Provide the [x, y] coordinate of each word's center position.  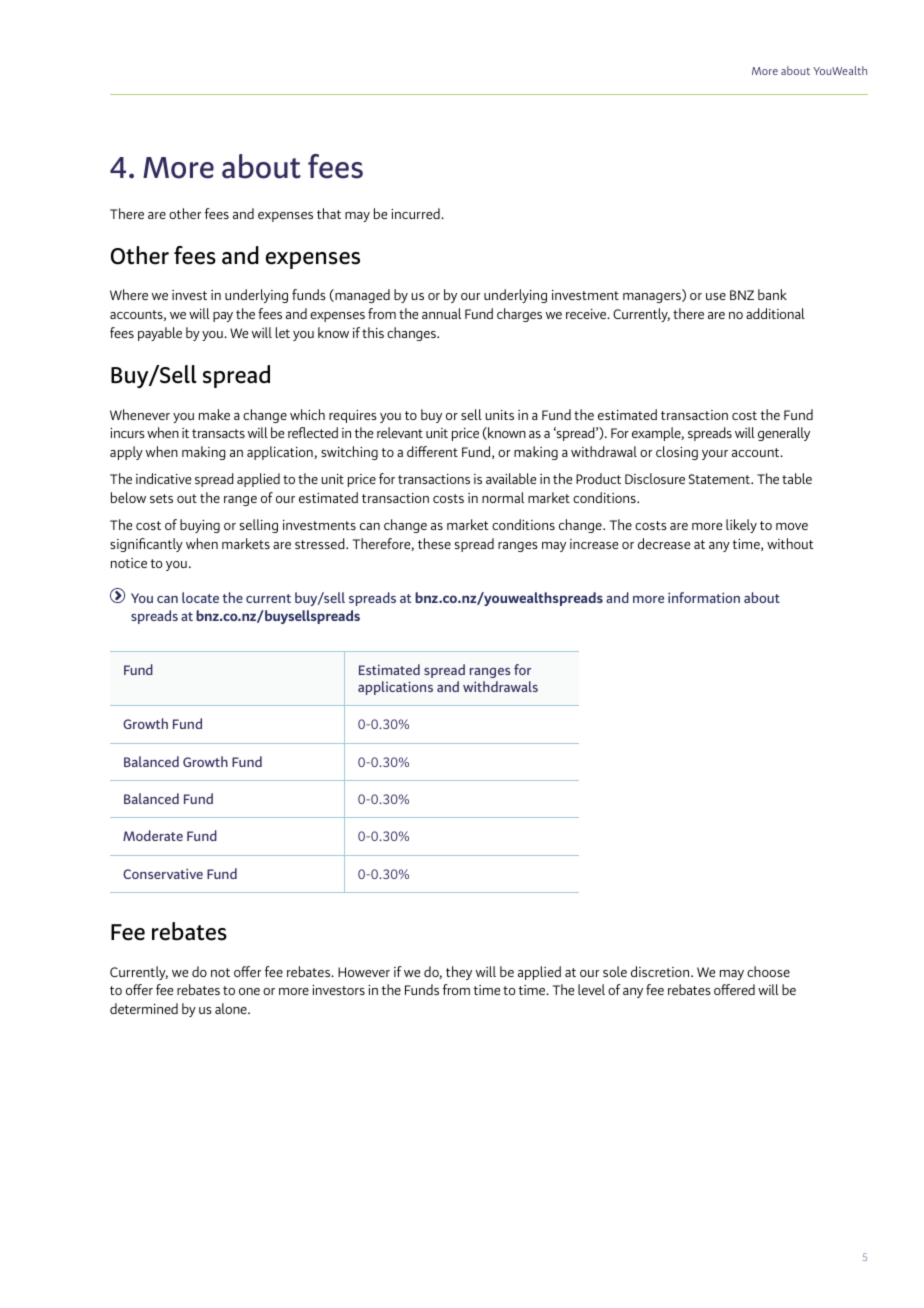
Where [129, 294]
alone [232, 1008]
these [434, 543]
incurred [416, 213]
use [716, 296]
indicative [163, 478]
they [459, 973]
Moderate [153, 835]
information [704, 597]
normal [503, 497]
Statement [720, 479]
